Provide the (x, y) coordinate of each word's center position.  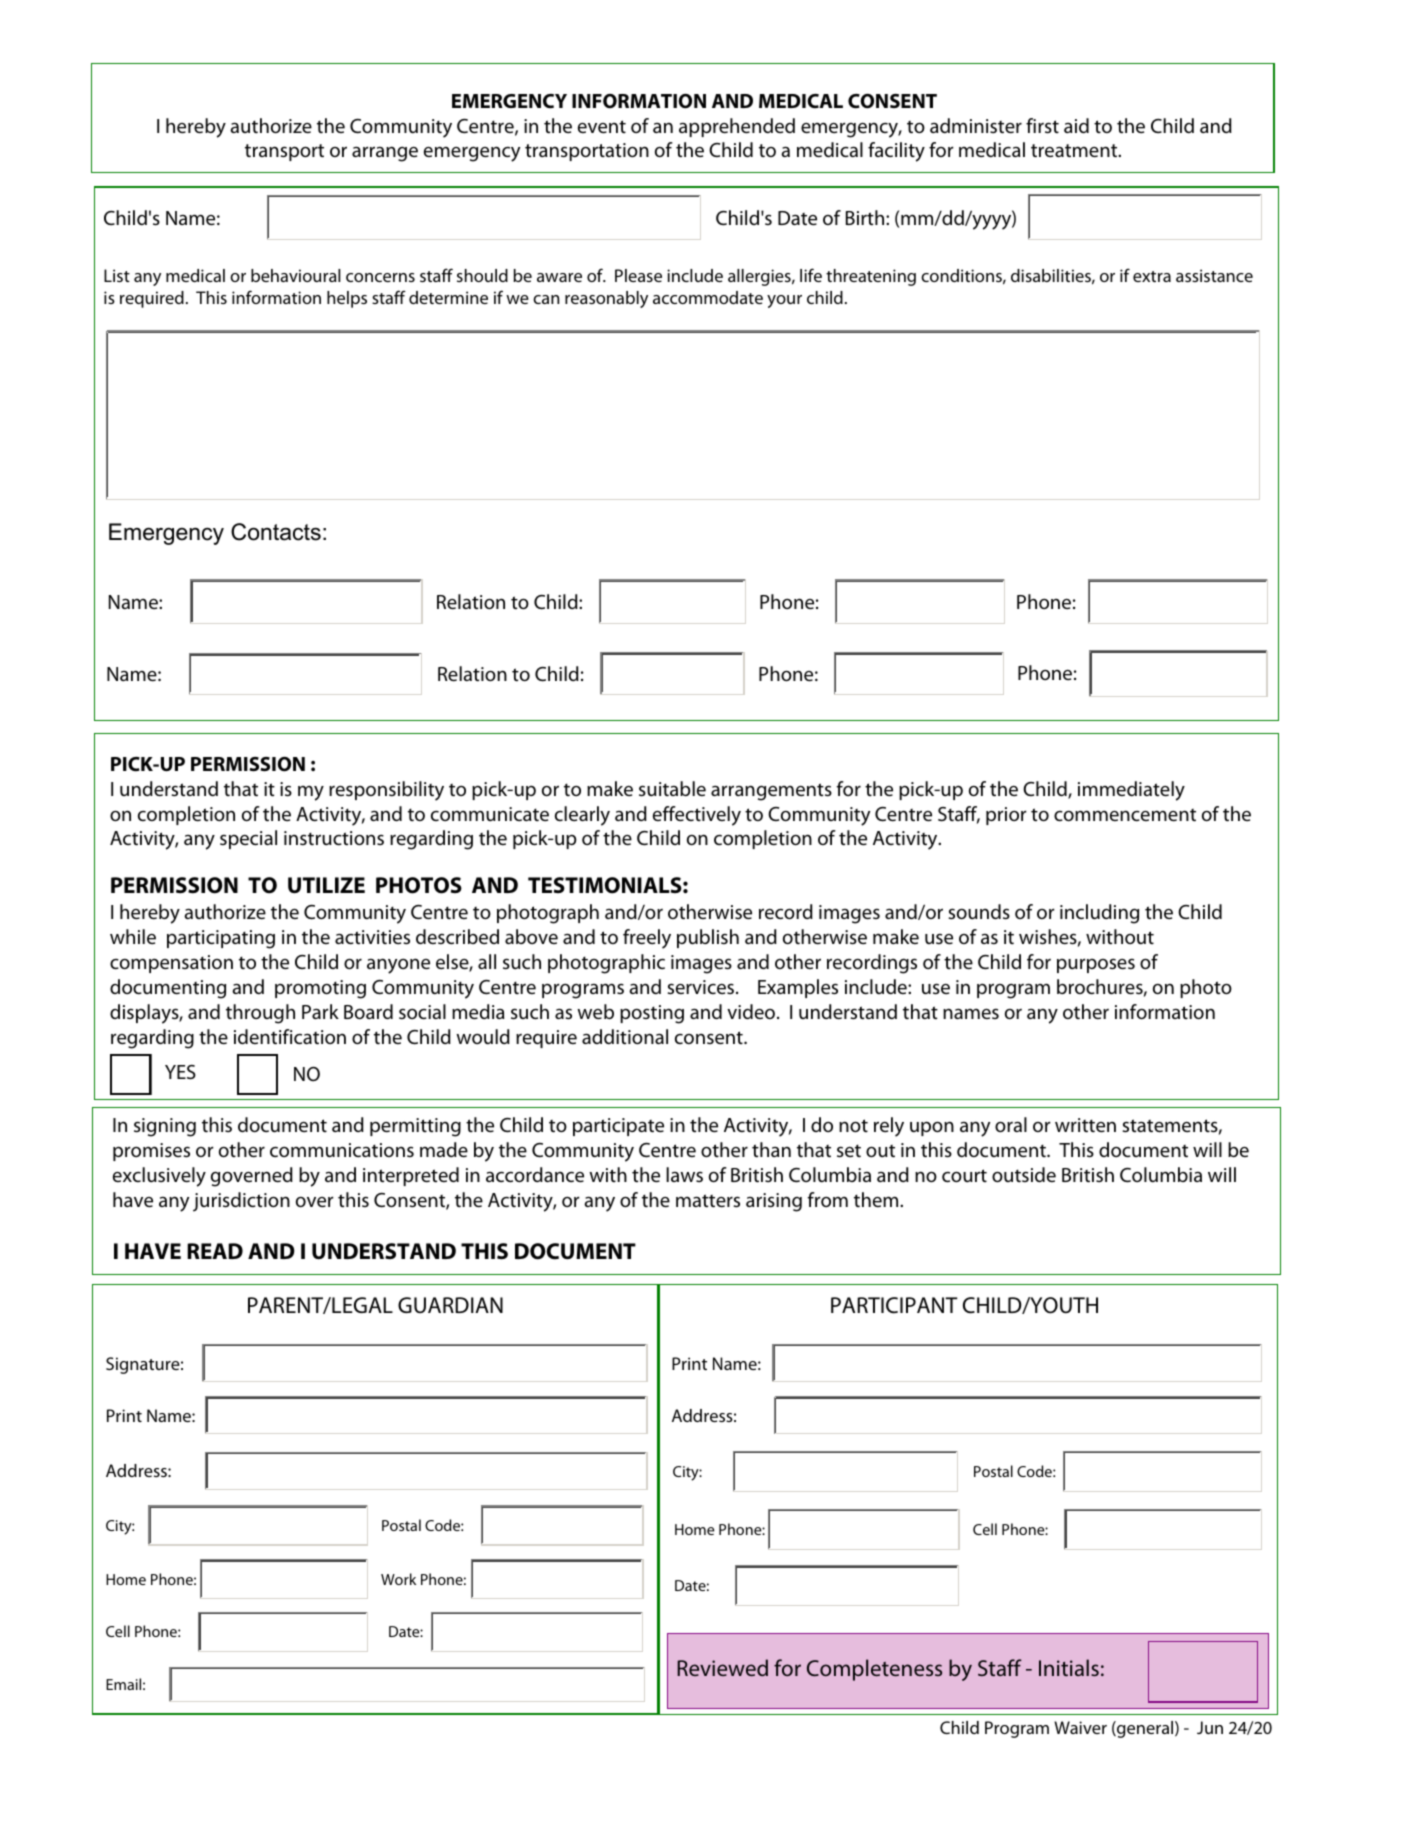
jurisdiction (241, 1202)
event (602, 127)
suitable (672, 789)
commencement (1125, 815)
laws (684, 1174)
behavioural (296, 275)
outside (1024, 1175)
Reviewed (722, 1667)
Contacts (276, 532)
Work (398, 1579)
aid (1076, 126)
